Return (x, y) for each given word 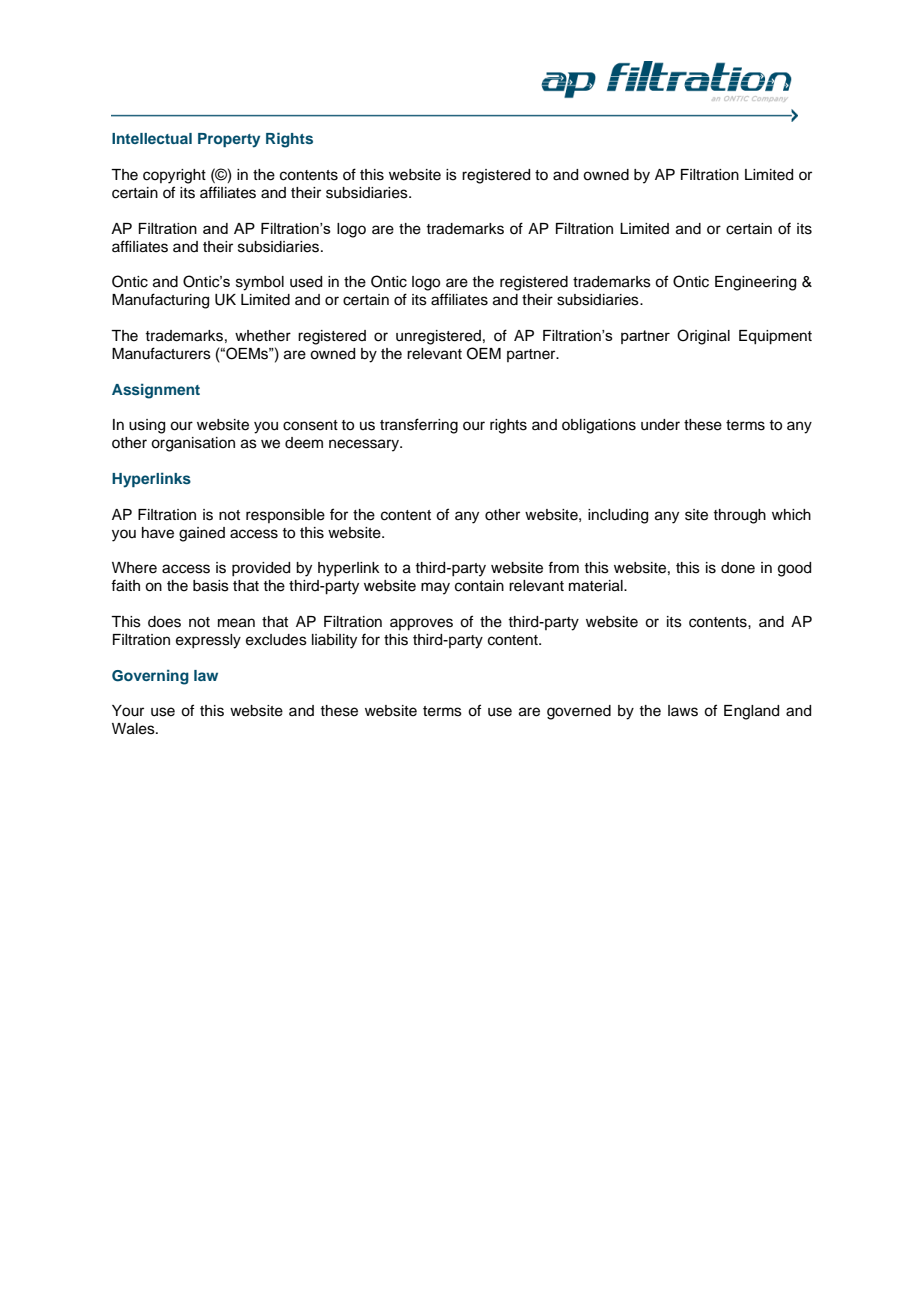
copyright (174, 176)
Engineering (755, 283)
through (739, 516)
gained (202, 534)
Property (229, 140)
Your (128, 711)
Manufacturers (161, 353)
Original (703, 337)
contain (479, 586)
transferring (419, 426)
